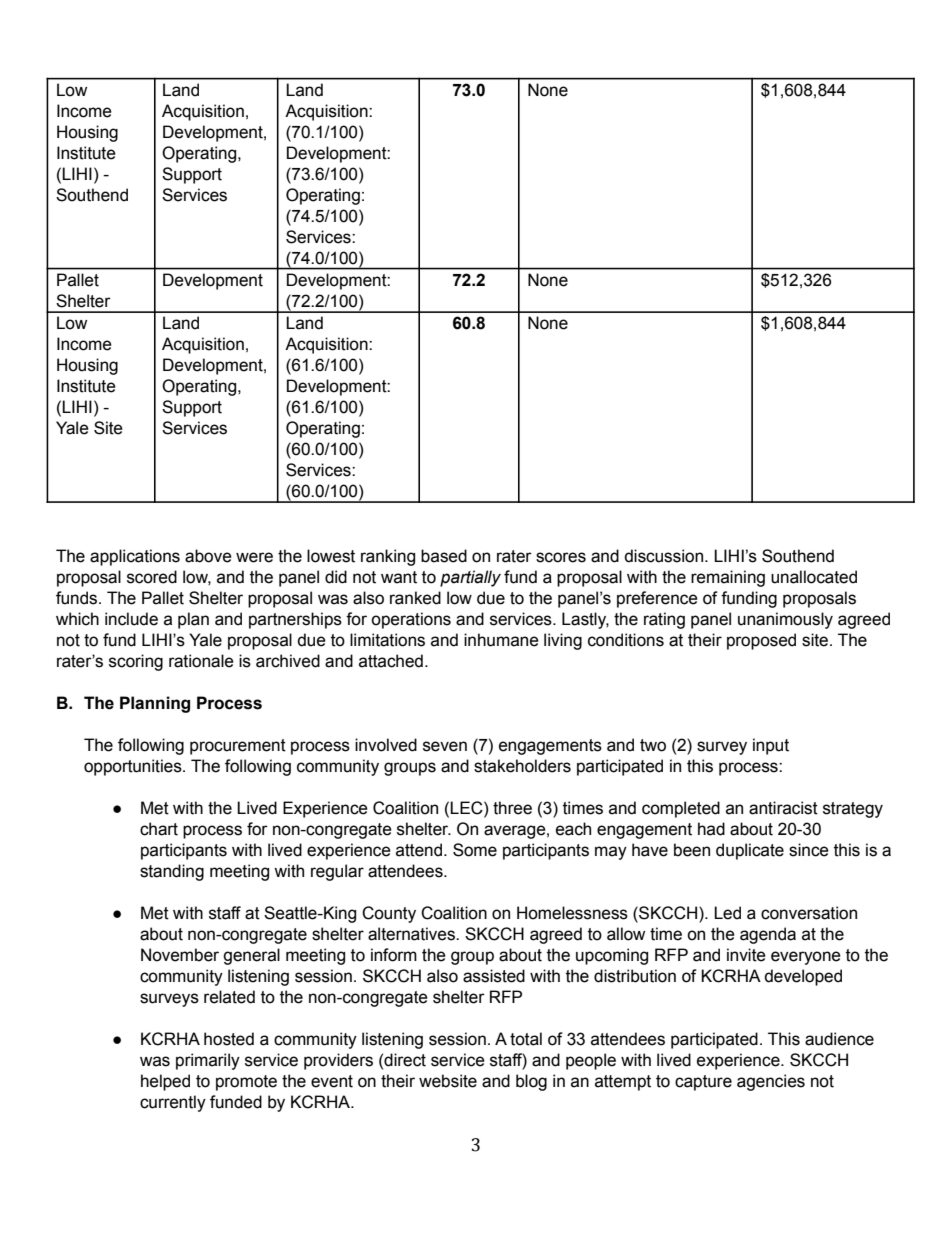  What do you see at coordinates (180, 955) in the screenshot?
I see `November` at bounding box center [180, 955].
